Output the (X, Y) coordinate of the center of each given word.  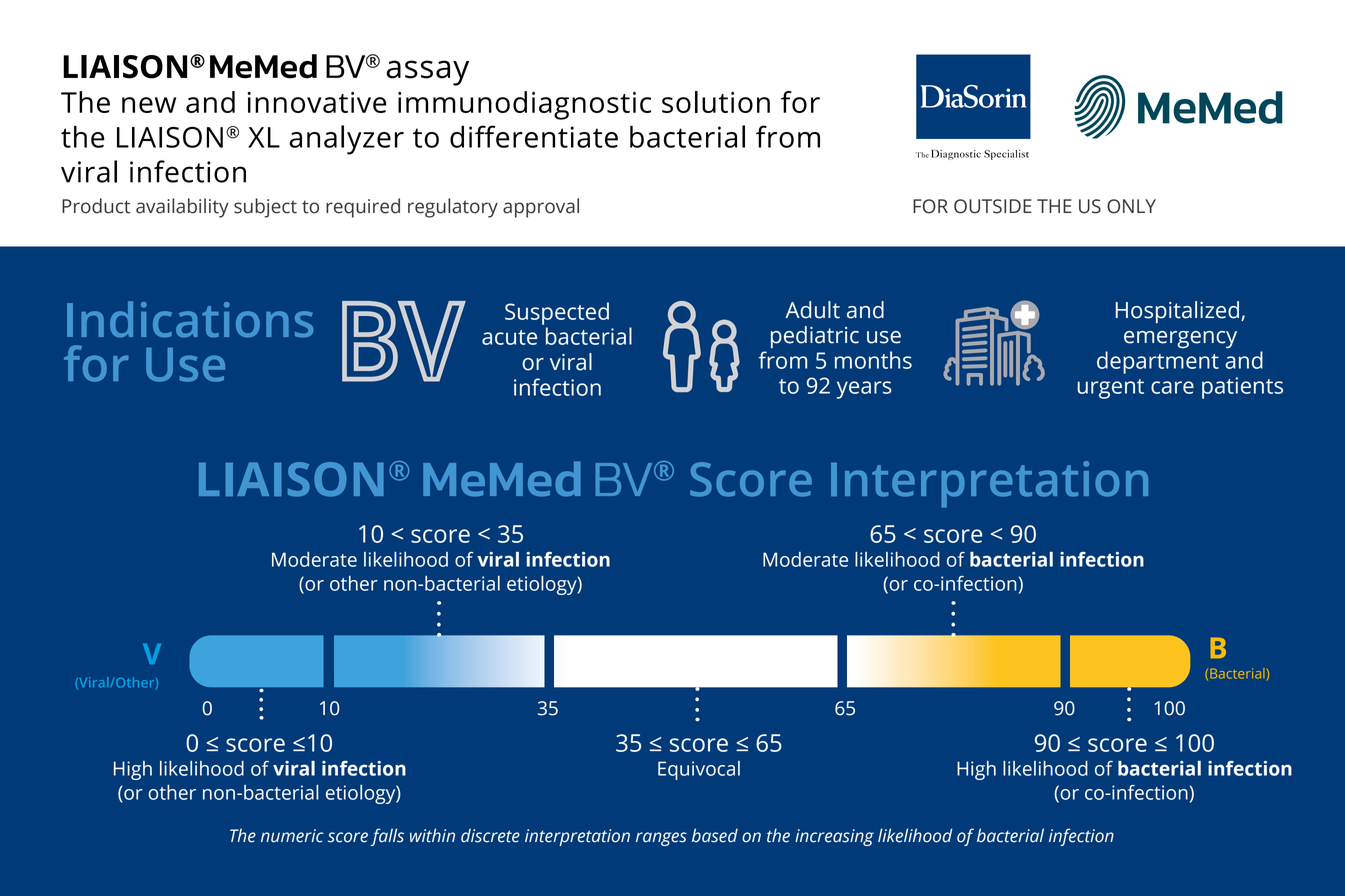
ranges (661, 839)
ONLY (1131, 206)
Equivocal (699, 770)
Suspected (557, 313)
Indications (190, 319)
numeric (292, 836)
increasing (834, 837)
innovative (317, 102)
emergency (1180, 339)
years (864, 390)
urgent (1110, 389)
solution (716, 102)
